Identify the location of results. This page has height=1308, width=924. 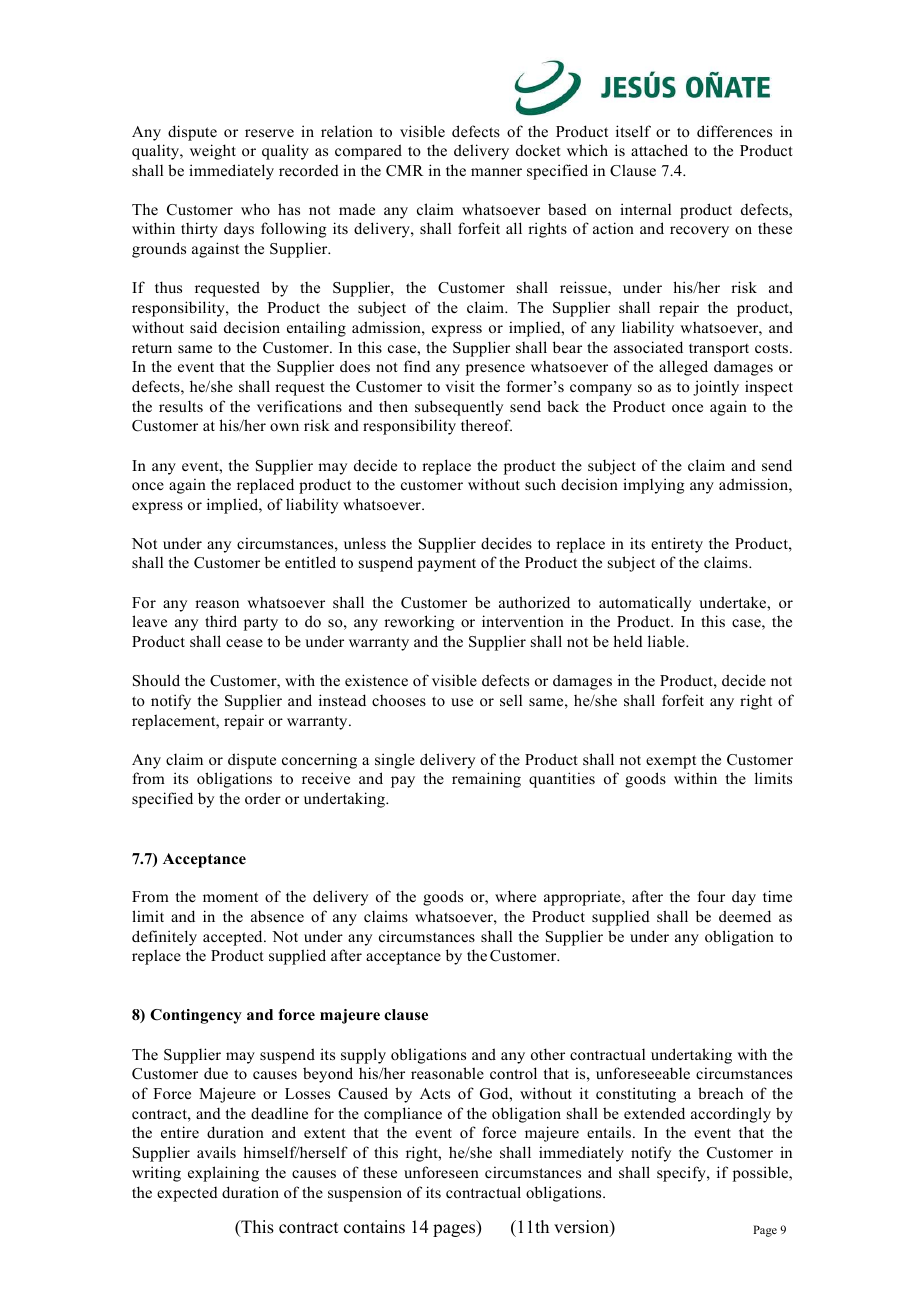
(181, 406).
